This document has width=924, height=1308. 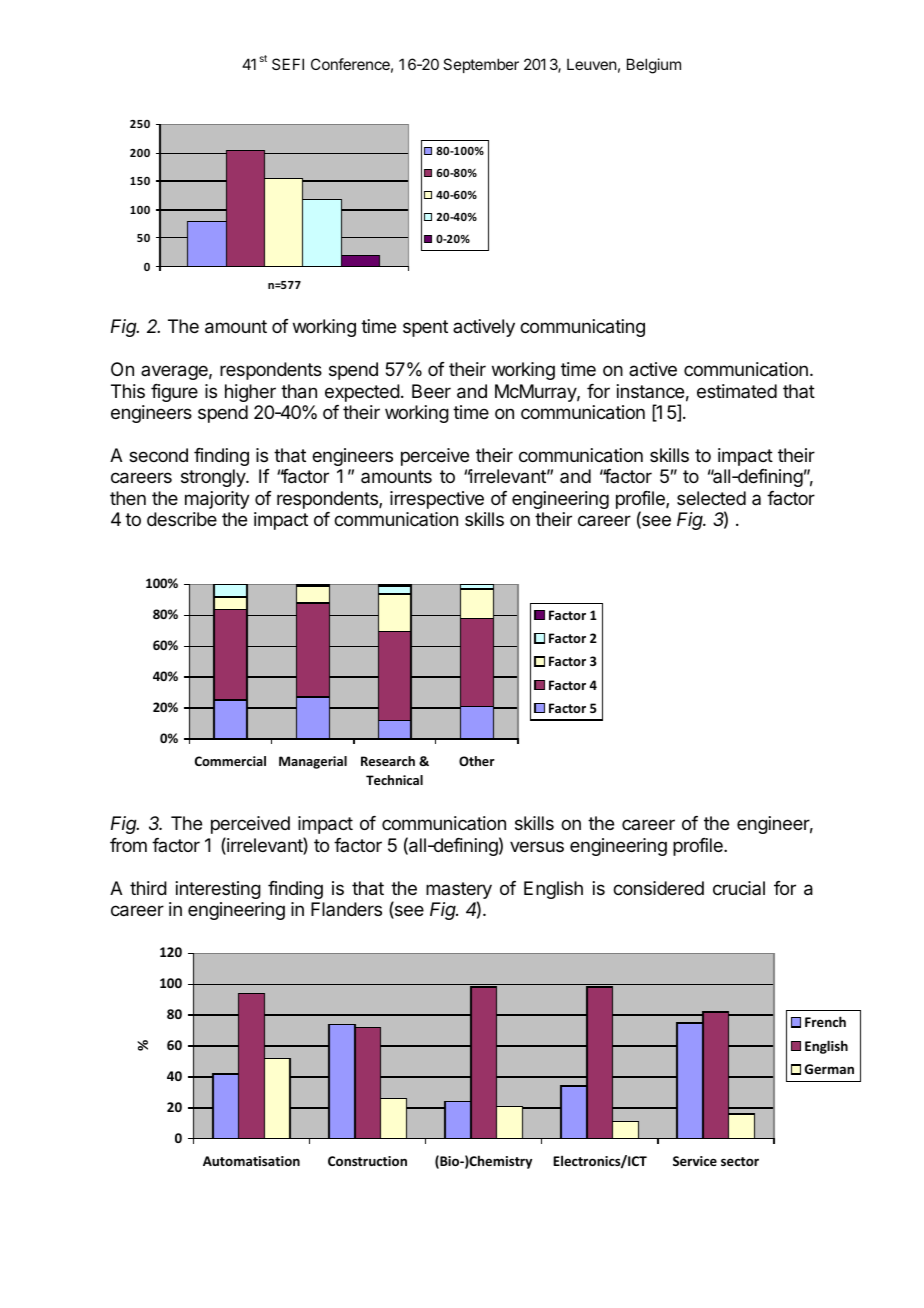 I want to click on Service, so click(x=695, y=1161).
